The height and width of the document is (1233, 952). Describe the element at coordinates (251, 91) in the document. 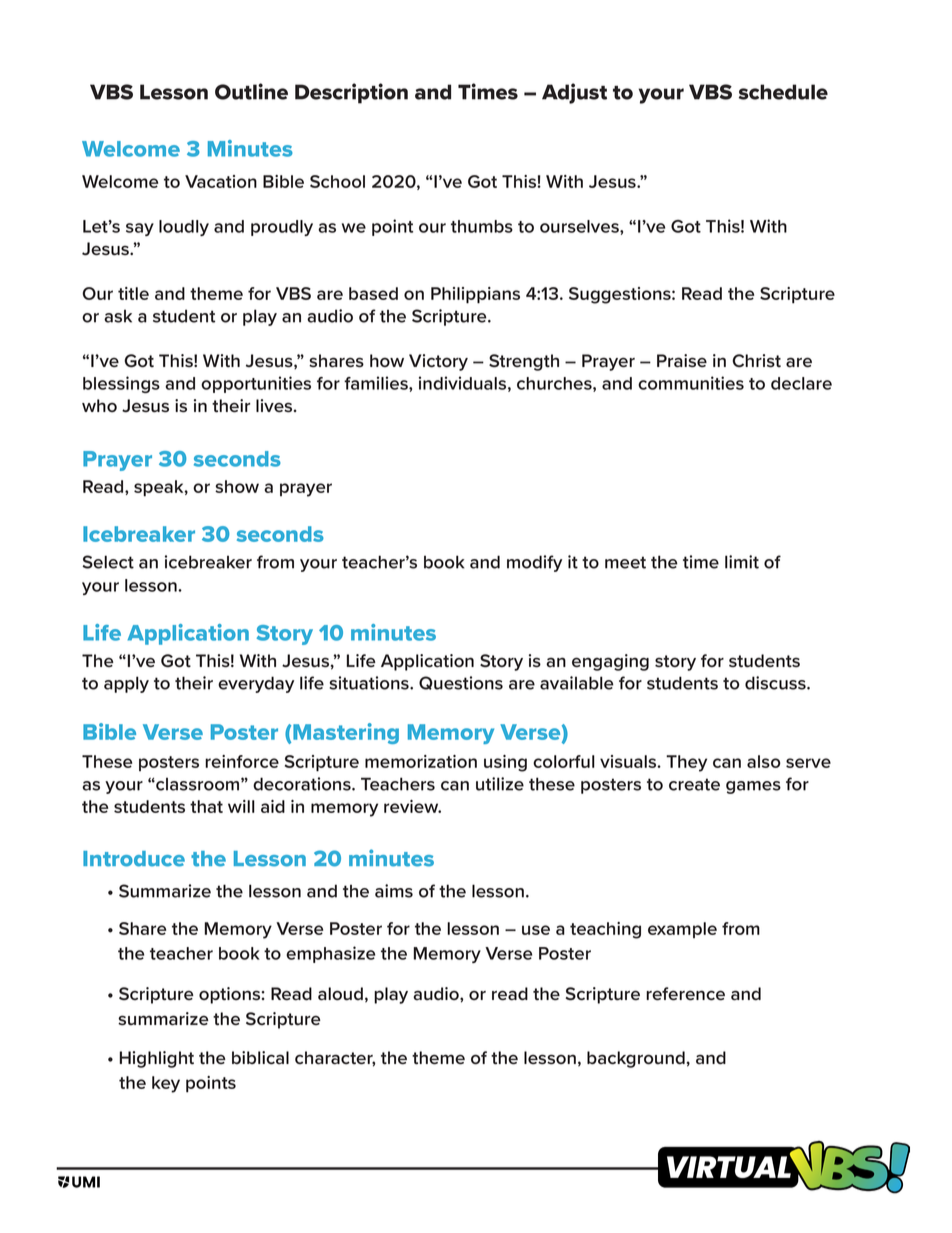

I see `Outline` at that location.
